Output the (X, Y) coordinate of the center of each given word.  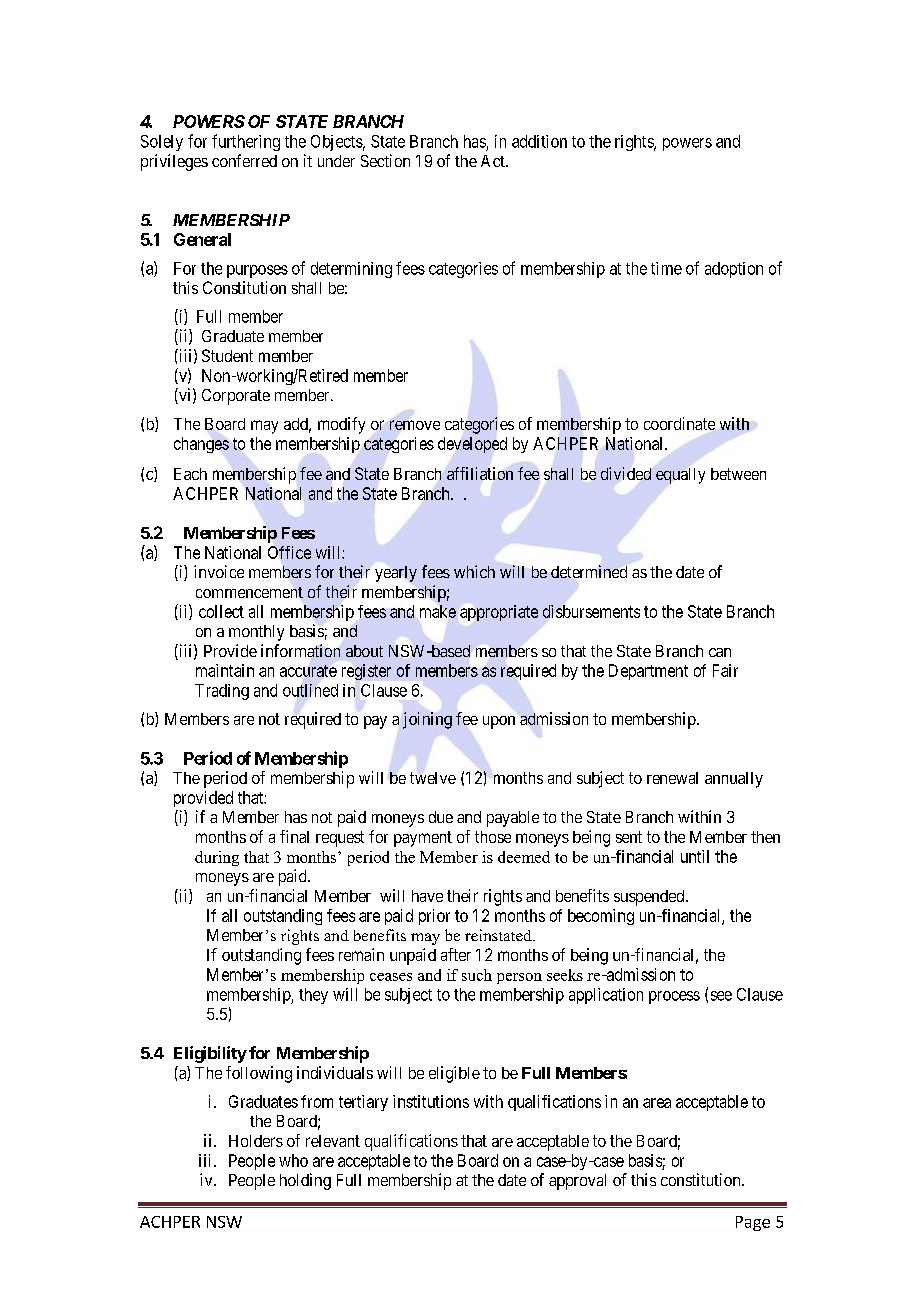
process (674, 997)
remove (415, 425)
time (666, 268)
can (720, 652)
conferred (244, 160)
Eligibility (210, 1054)
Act (494, 161)
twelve (433, 778)
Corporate (236, 397)
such (477, 975)
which (474, 571)
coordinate (679, 423)
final (294, 836)
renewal (672, 778)
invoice (219, 571)
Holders (256, 1141)
